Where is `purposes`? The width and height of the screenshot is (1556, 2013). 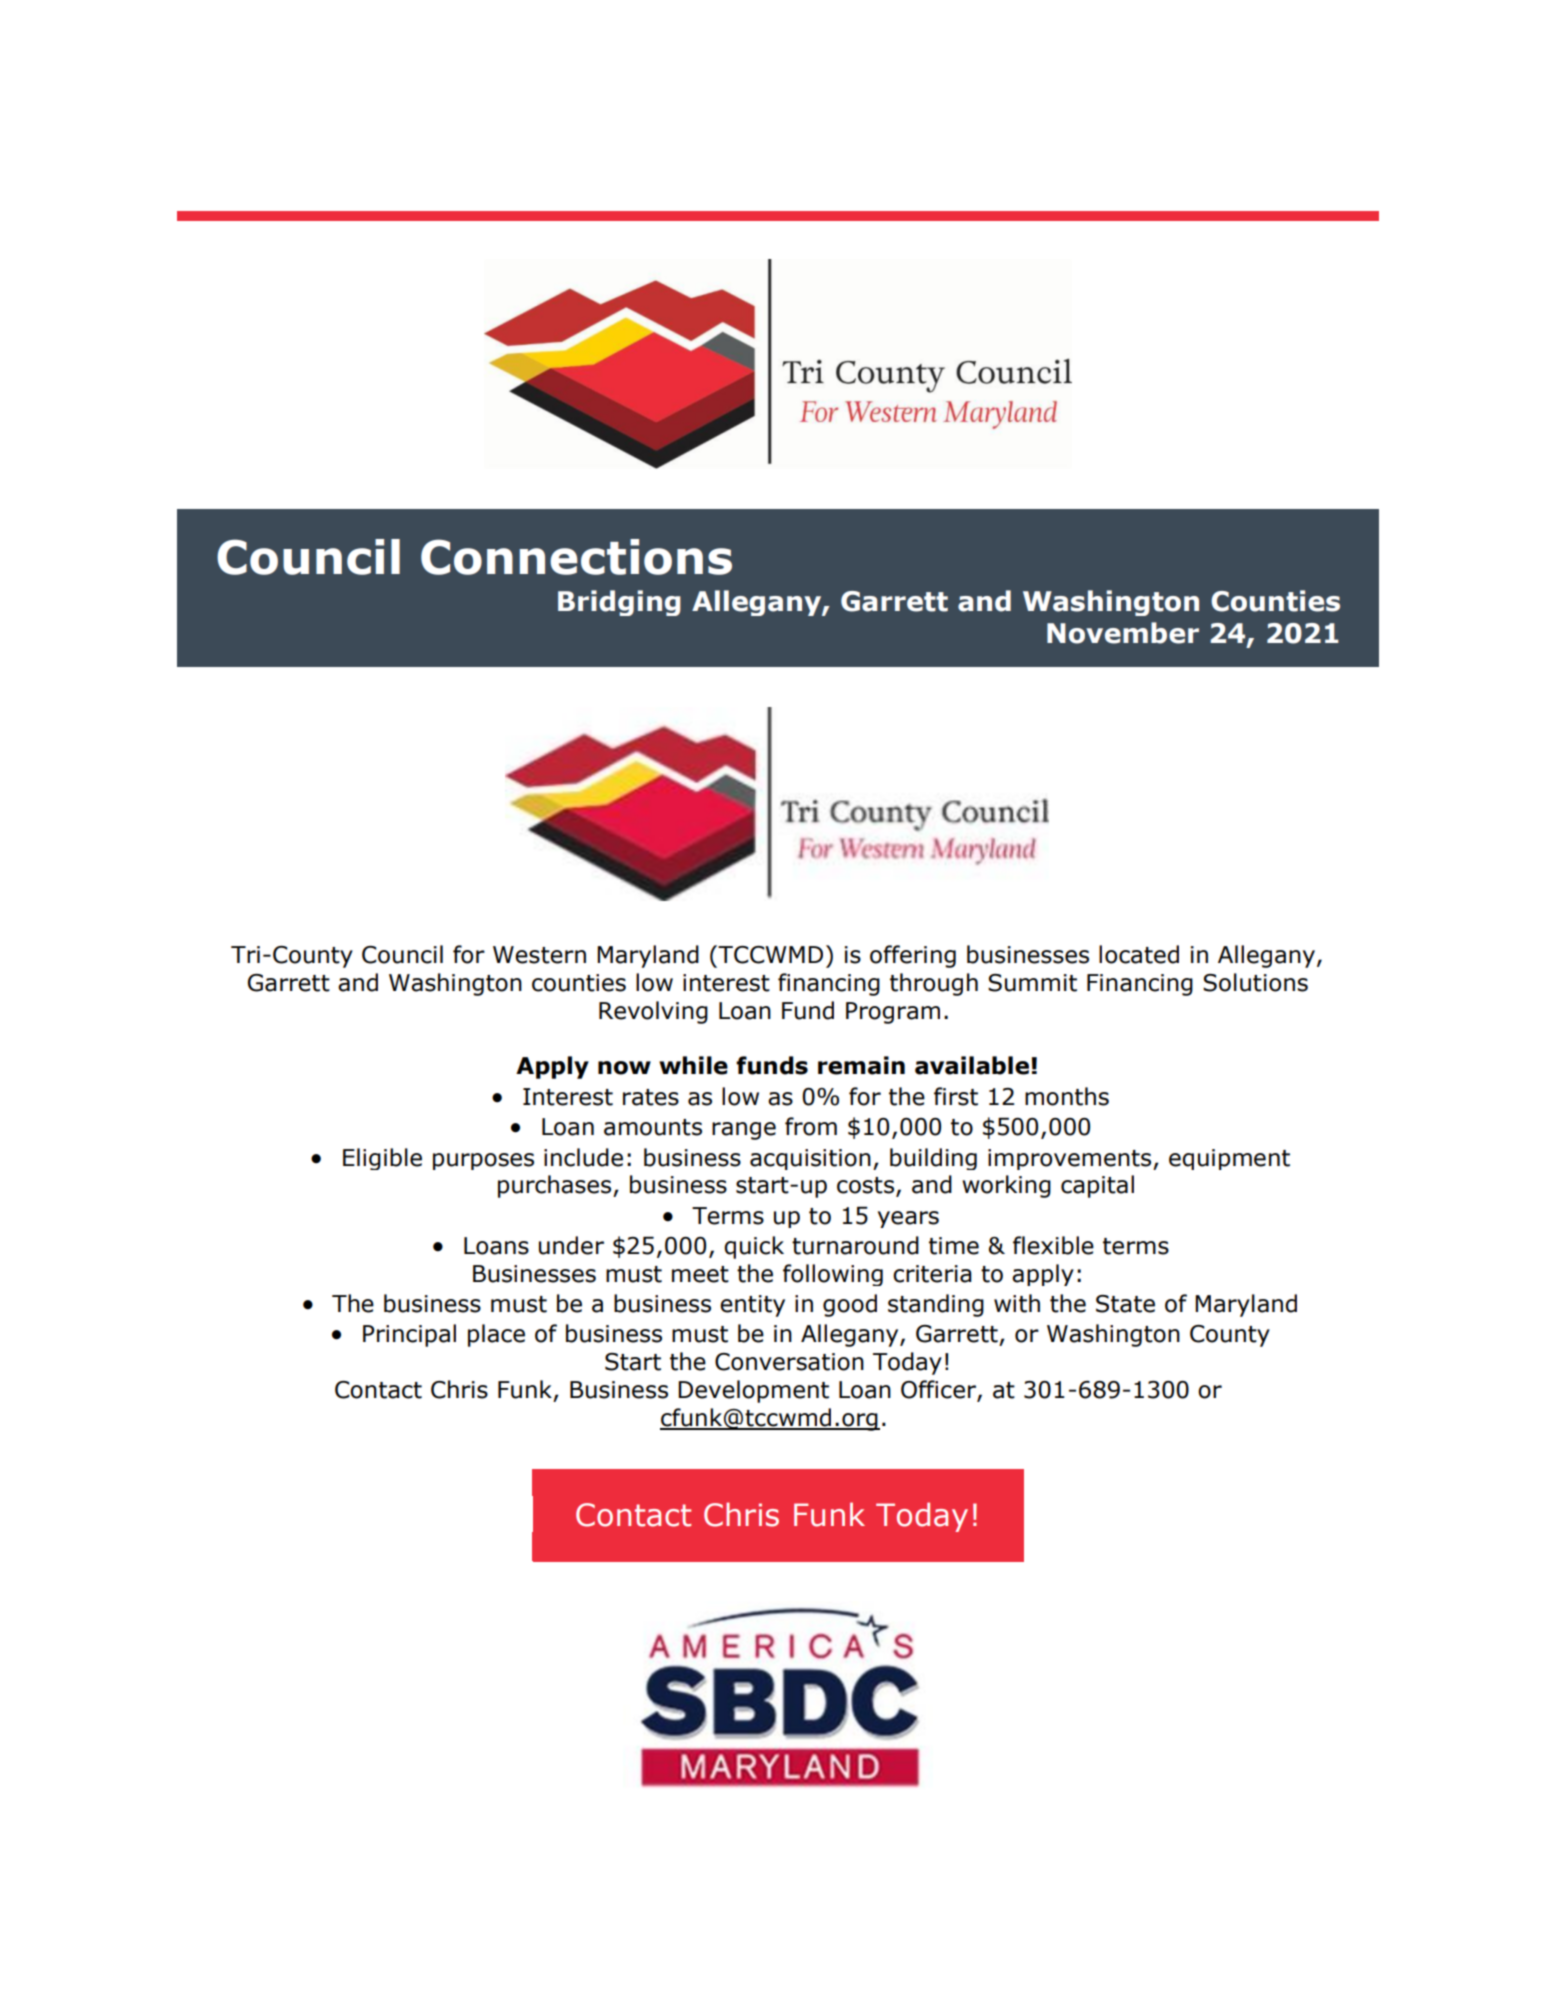 purposes is located at coordinates (483, 1161).
